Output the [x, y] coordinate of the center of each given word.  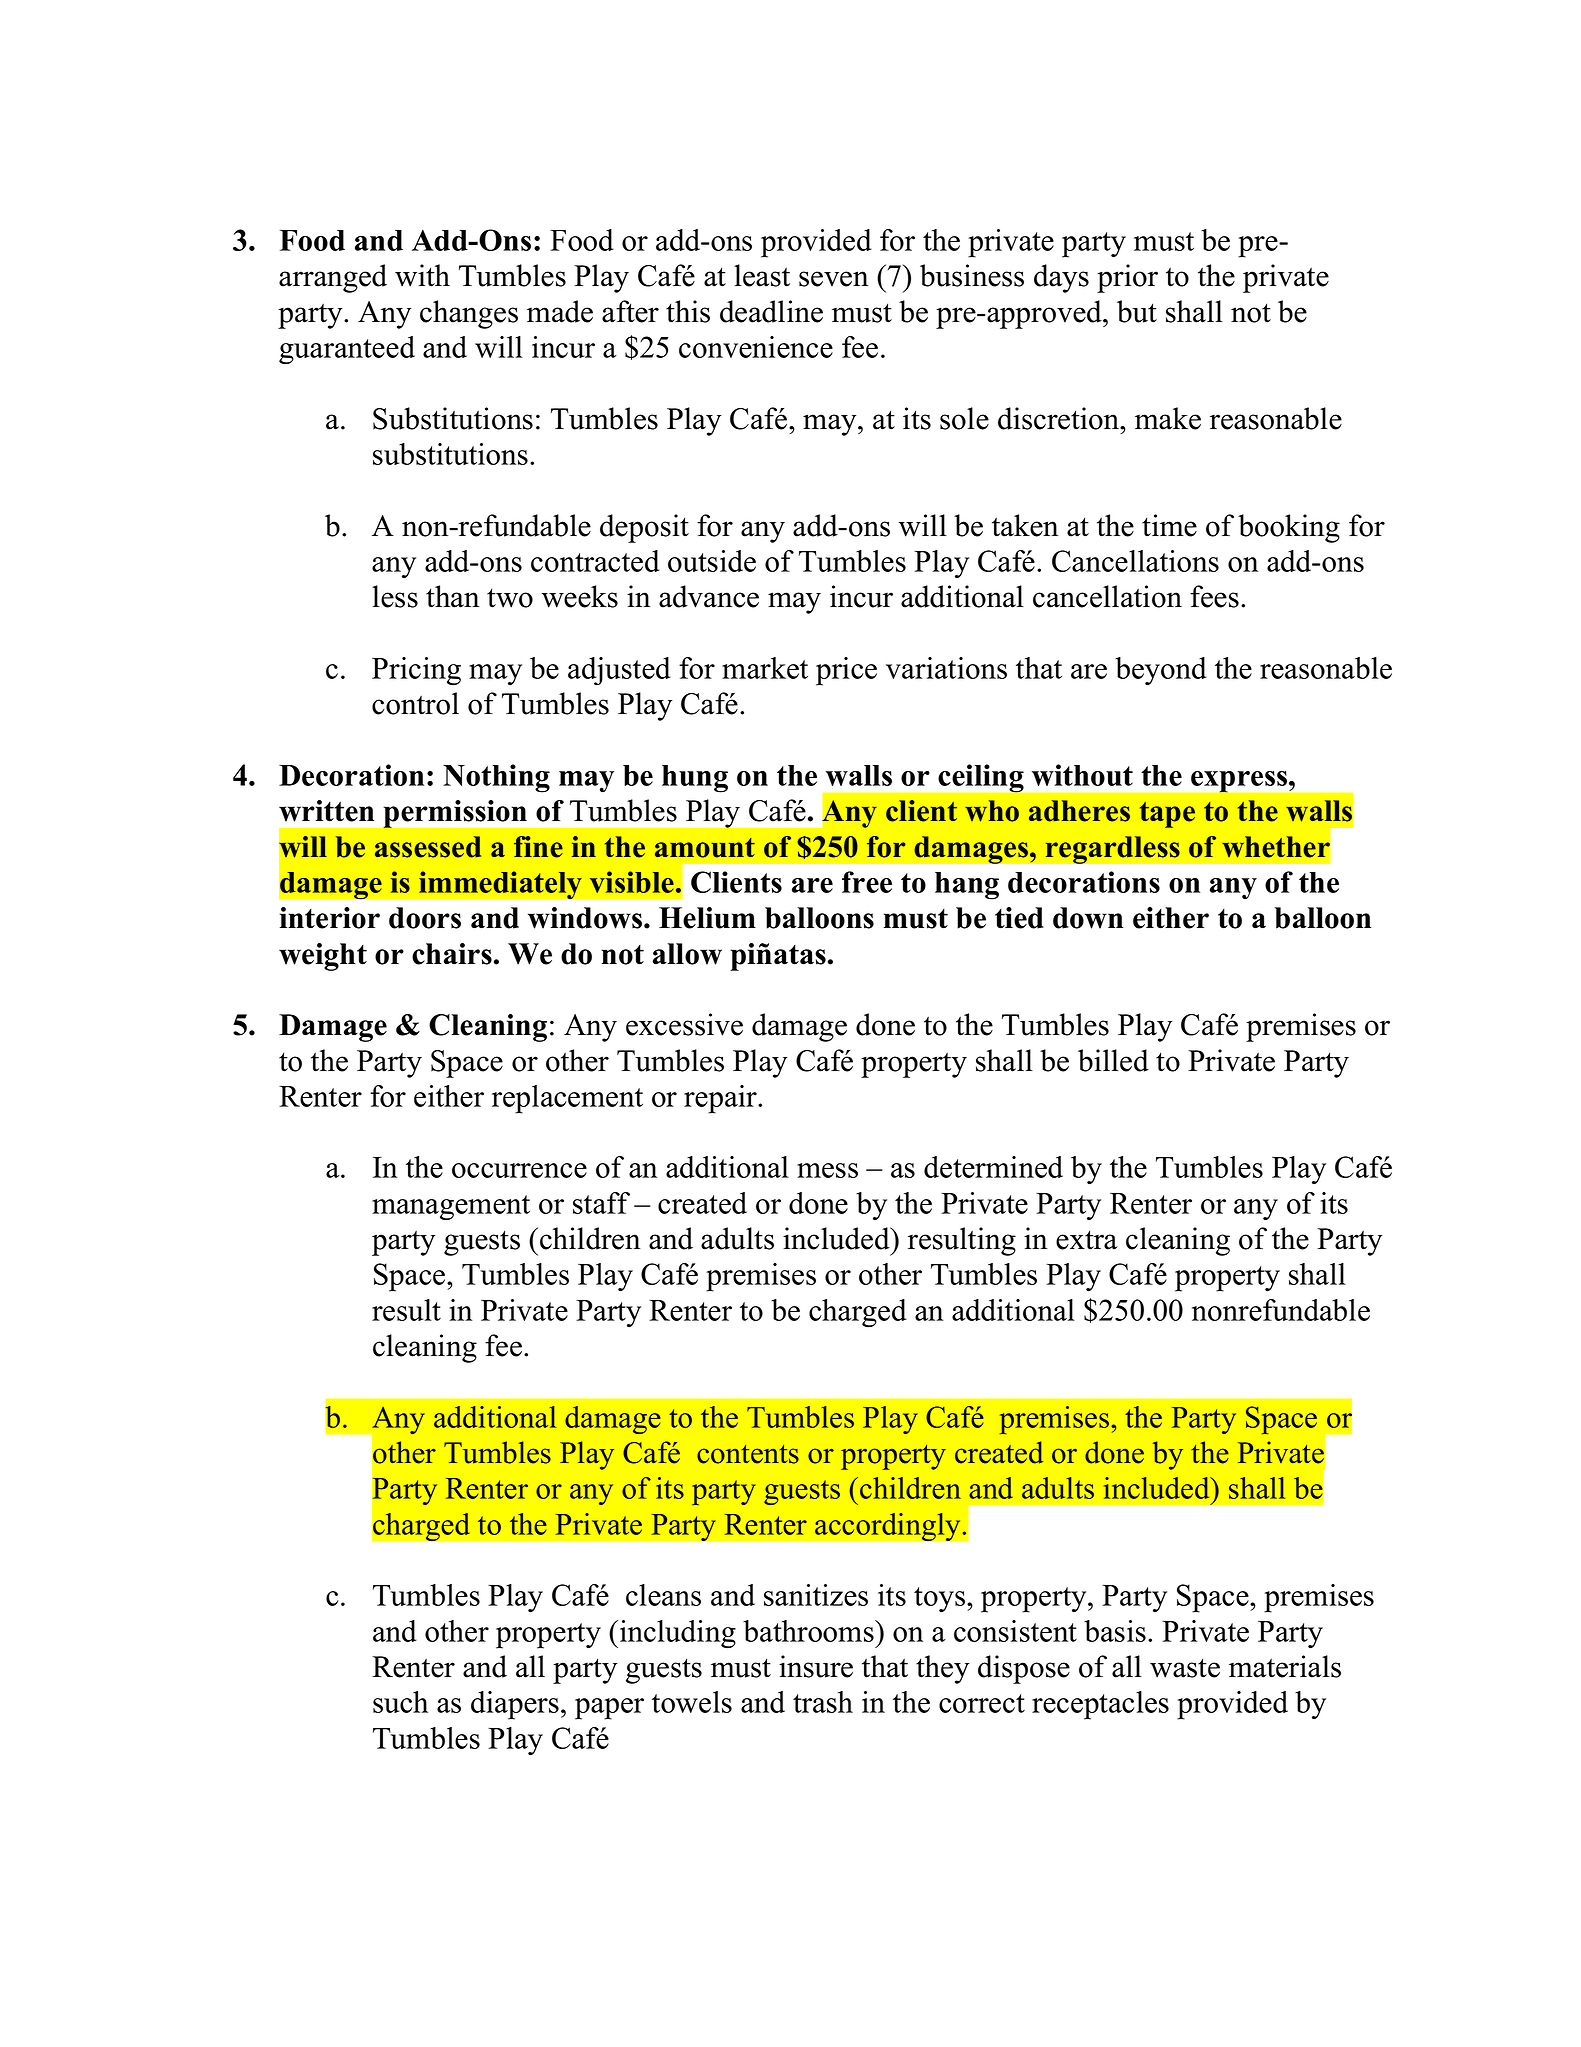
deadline [771, 311]
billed [1113, 1060]
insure [816, 1666]
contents [748, 1454]
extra [1086, 1240]
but [1137, 311]
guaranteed [347, 350]
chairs [452, 954]
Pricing [416, 671]
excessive [684, 1024]
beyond [1161, 671]
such [400, 1702]
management [451, 1208]
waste [1185, 1668]
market [765, 668]
